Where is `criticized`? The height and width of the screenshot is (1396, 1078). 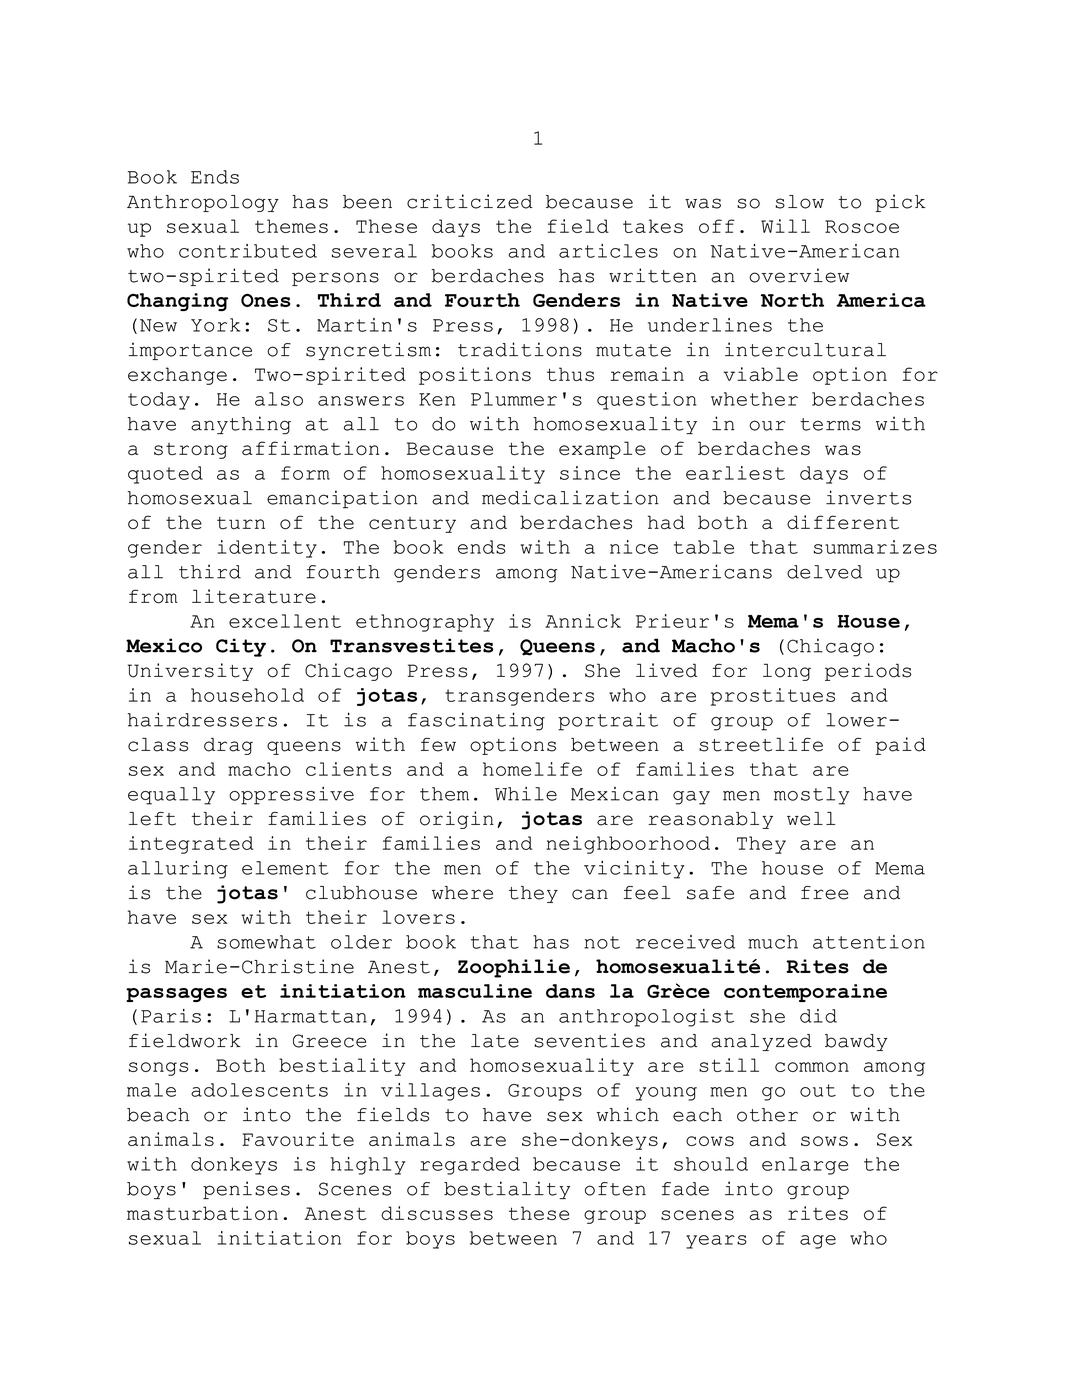 criticized is located at coordinates (470, 201).
